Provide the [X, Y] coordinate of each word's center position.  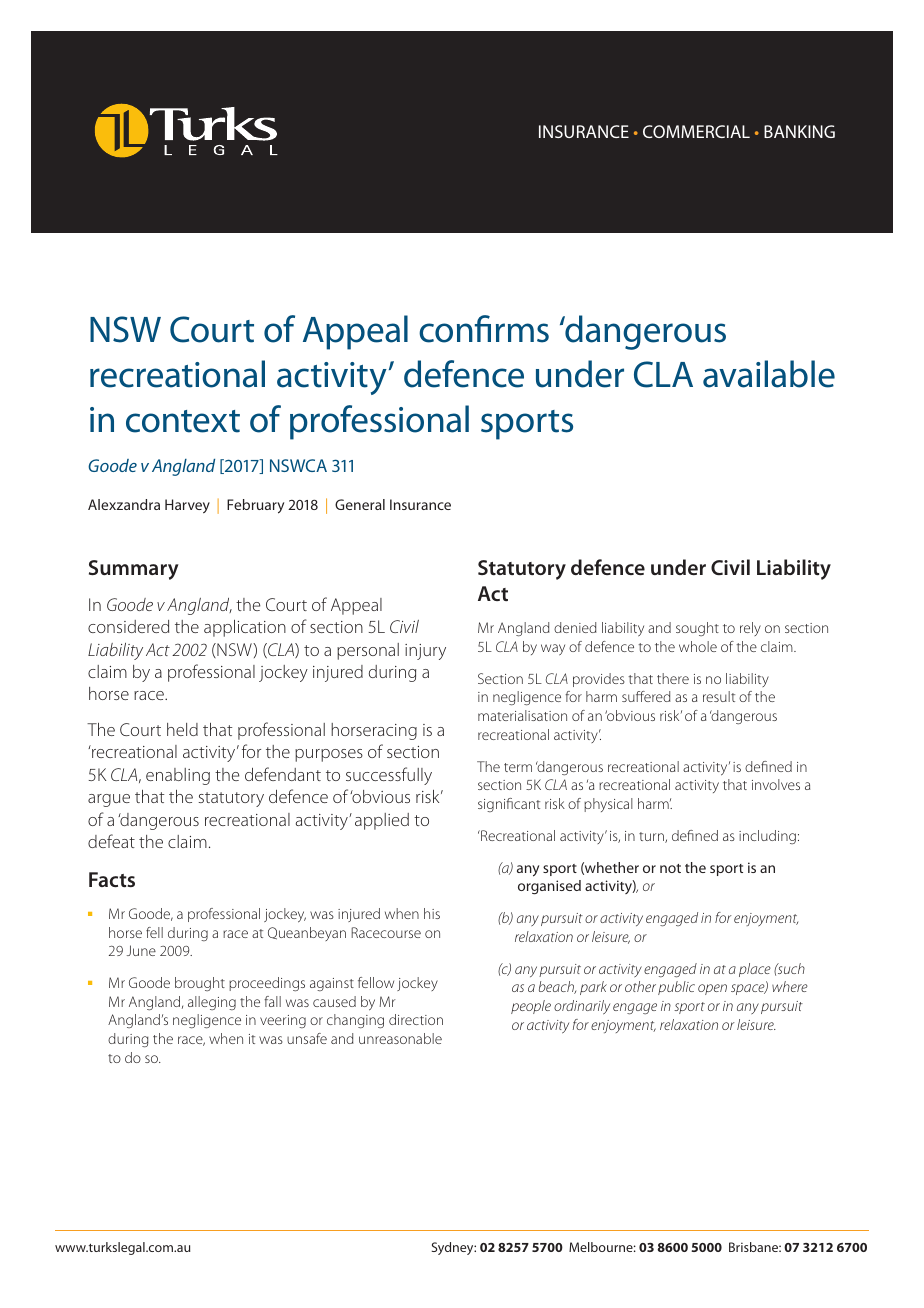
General [360, 504]
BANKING [799, 131]
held [182, 729]
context [183, 421]
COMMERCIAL [696, 131]
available [769, 374]
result [719, 696]
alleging [212, 1003]
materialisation [522, 715]
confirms [484, 329]
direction [416, 1019]
